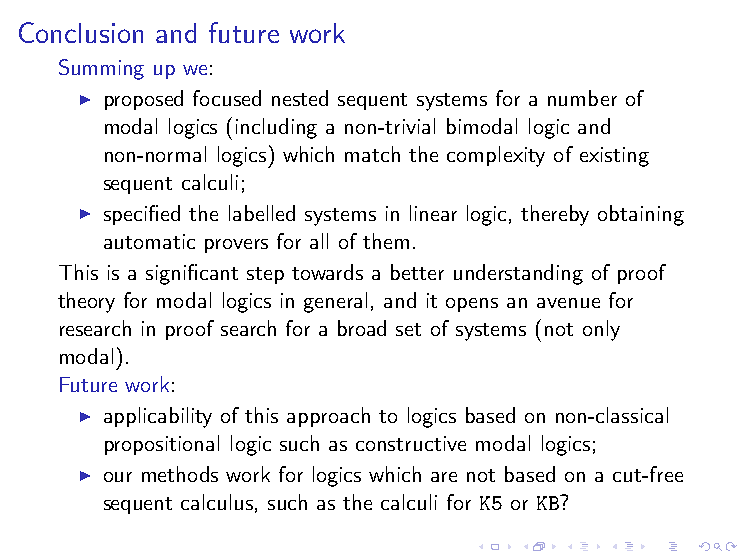  Describe the element at coordinates (86, 302) in the screenshot. I see `theory` at that location.
